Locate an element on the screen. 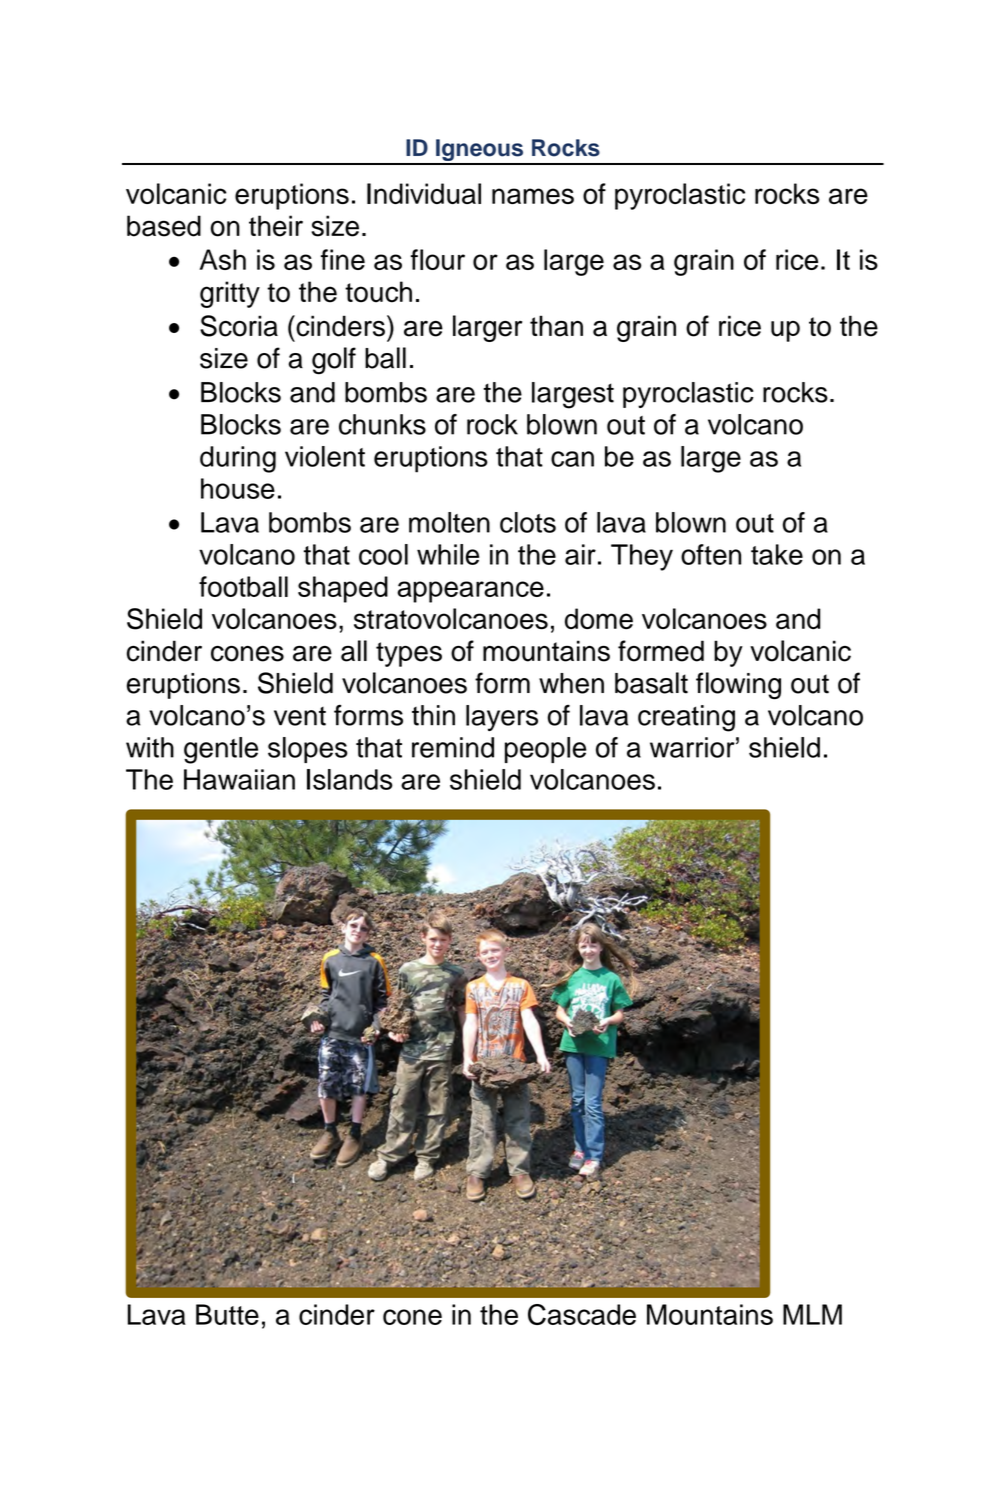 This screenshot has width=1006, height=1509. Cascade is located at coordinates (582, 1314).
